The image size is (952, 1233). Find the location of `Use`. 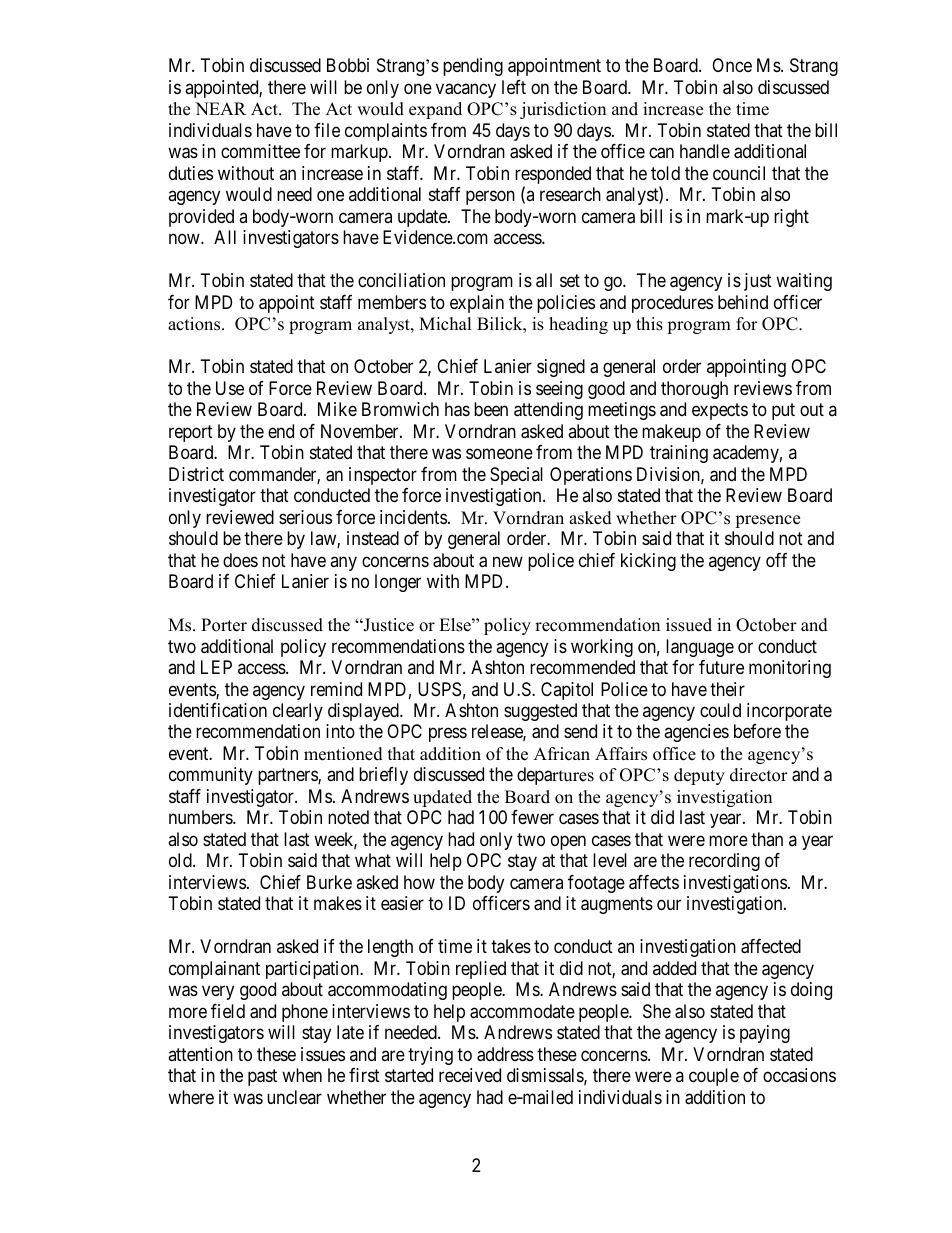

Use is located at coordinates (230, 388).
